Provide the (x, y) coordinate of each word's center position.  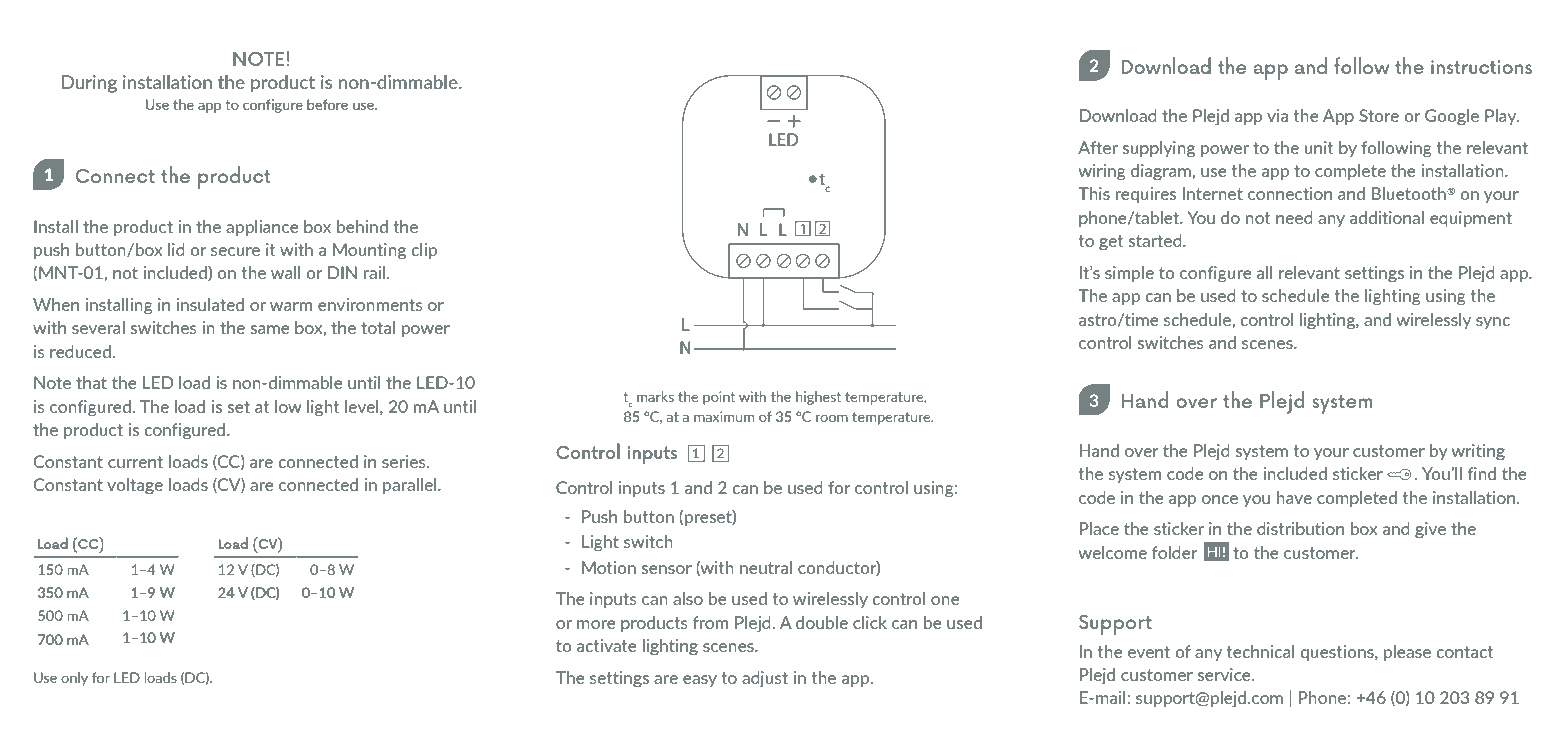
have (1294, 497)
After (1098, 147)
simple (1129, 274)
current (135, 462)
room (832, 418)
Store (1379, 115)
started (1156, 240)
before (327, 104)
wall (286, 272)
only (74, 679)
